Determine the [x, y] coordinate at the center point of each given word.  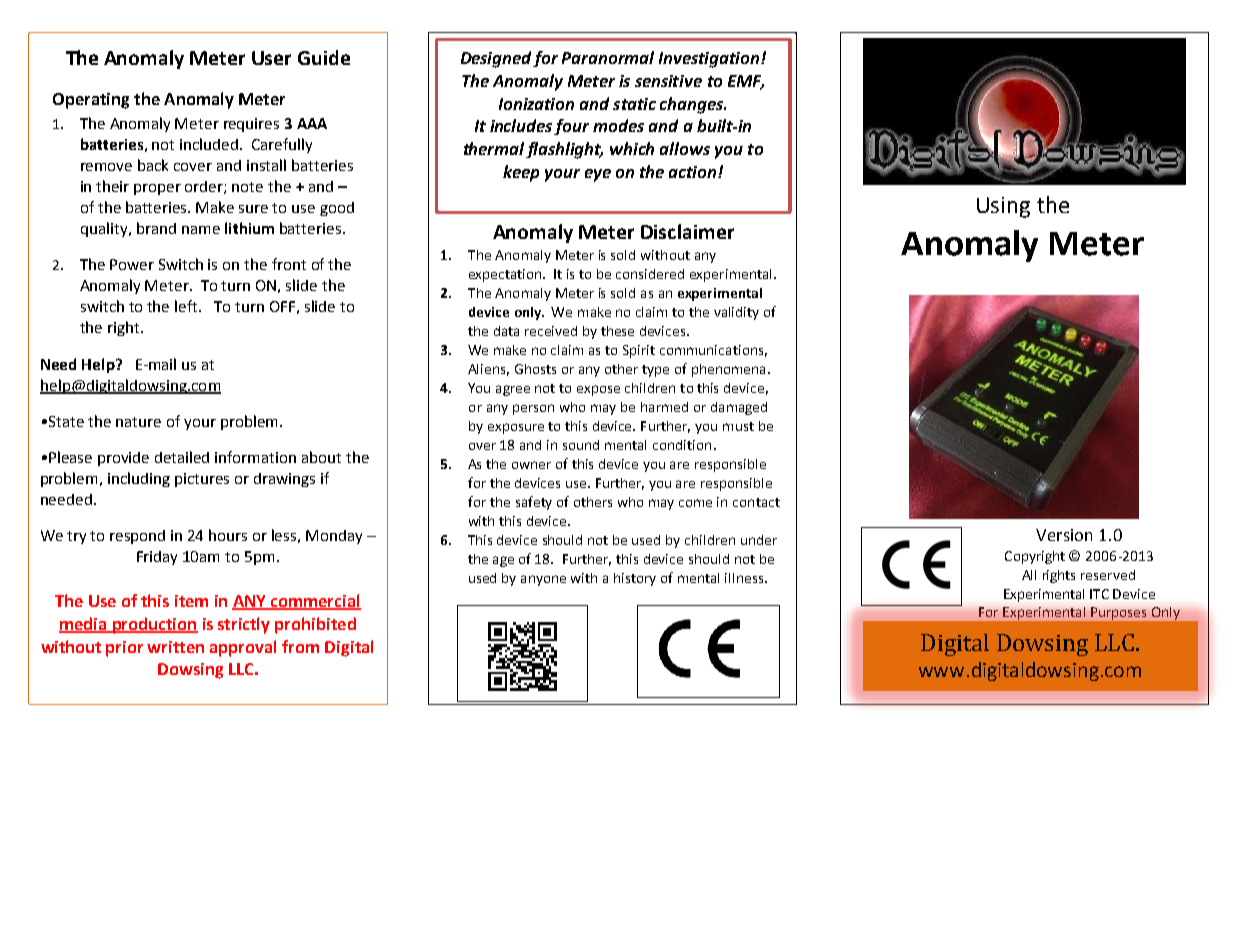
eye [598, 175]
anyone [543, 580]
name [201, 230]
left [187, 306]
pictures [202, 480]
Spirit [639, 351]
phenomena [728, 370]
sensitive [668, 81]
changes [693, 105]
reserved [1108, 575]
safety [534, 503]
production [154, 625]
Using [1003, 207]
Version [1064, 535]
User [271, 58]
